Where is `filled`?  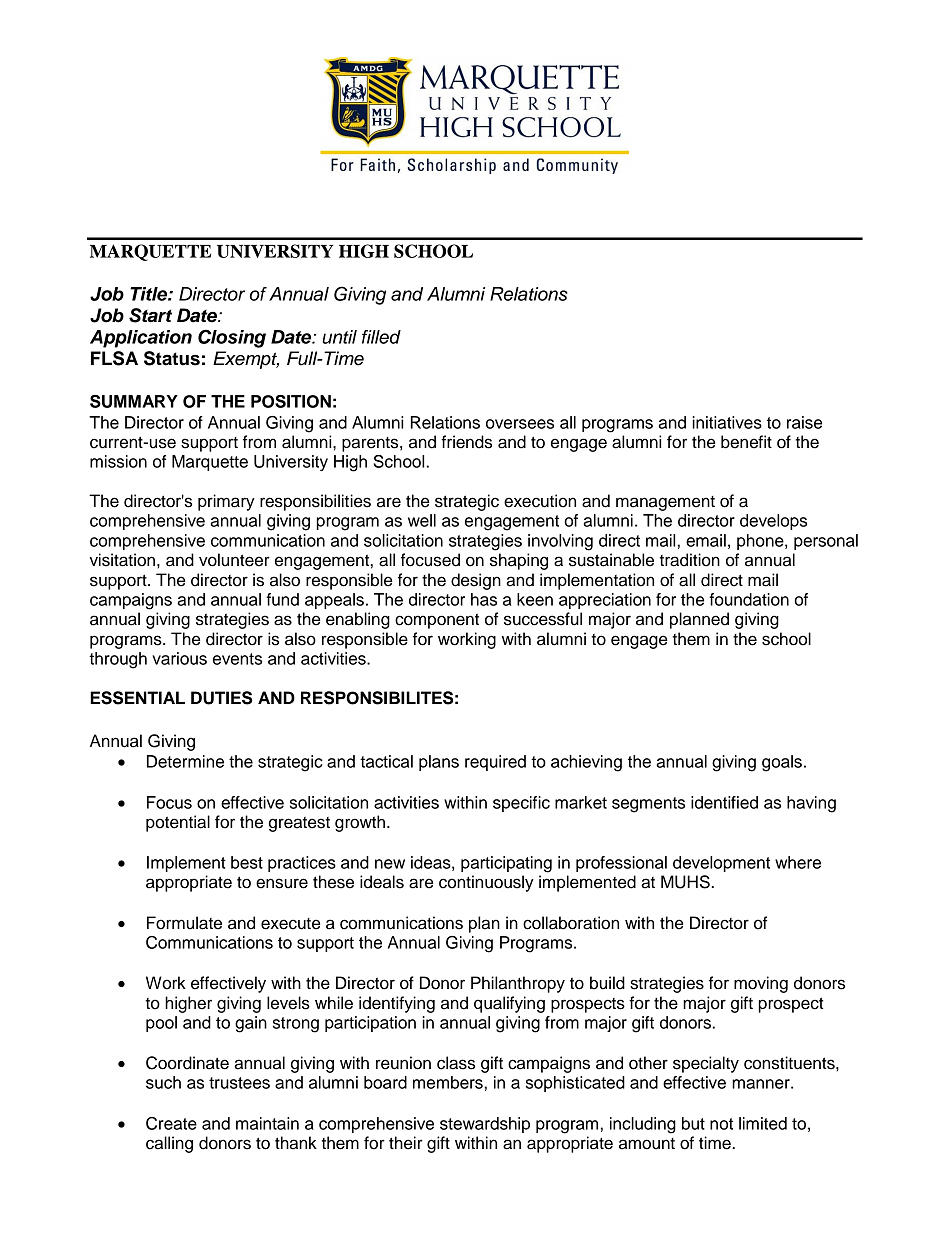
filled is located at coordinates (381, 337).
